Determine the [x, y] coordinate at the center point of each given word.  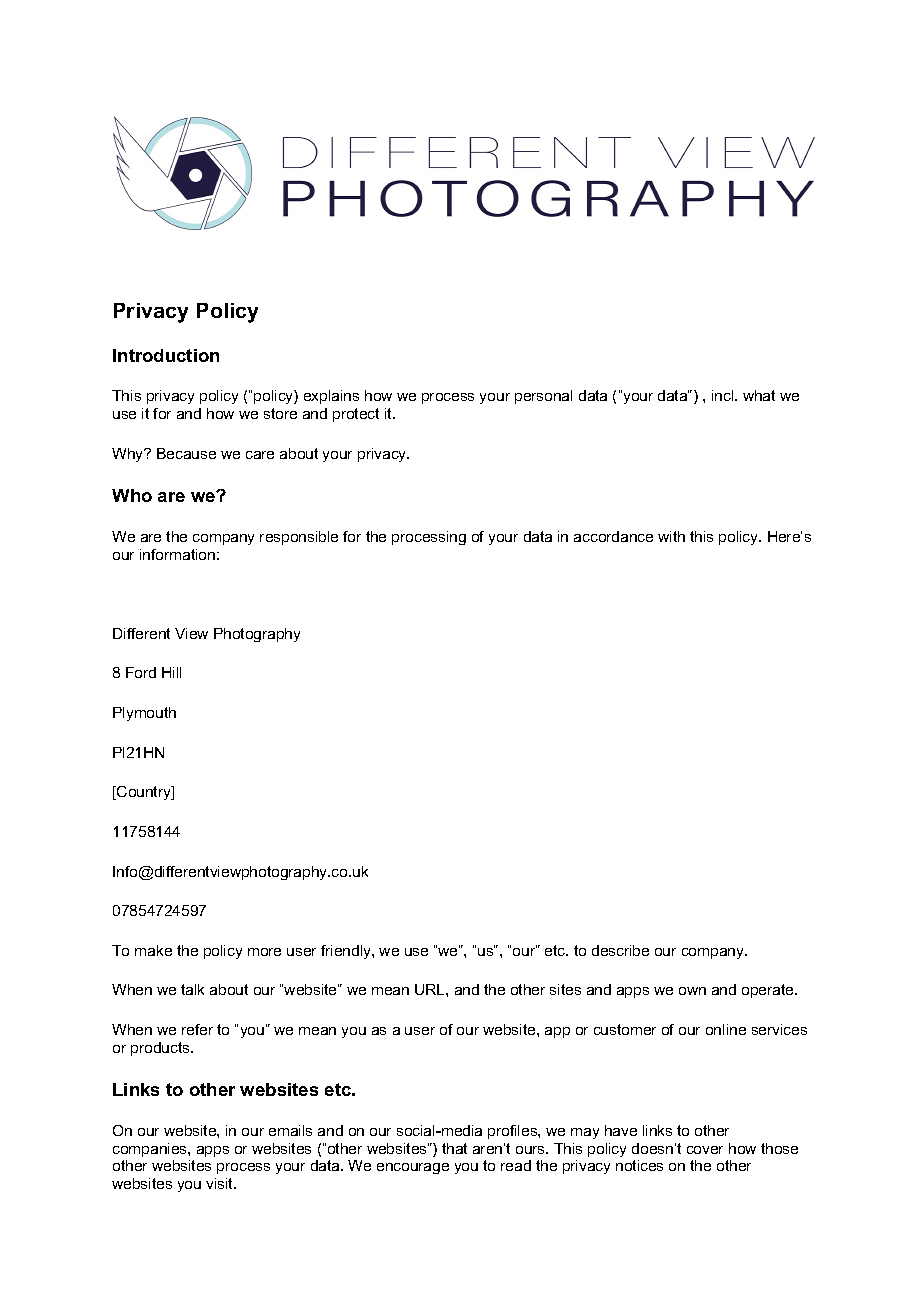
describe [620, 950]
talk [192, 989]
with [671, 536]
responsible [299, 538]
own [692, 991]
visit [221, 1183]
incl [724, 395]
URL [431, 989]
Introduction [166, 355]
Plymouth [144, 714]
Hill [171, 672]
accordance [613, 536]
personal [543, 397]
